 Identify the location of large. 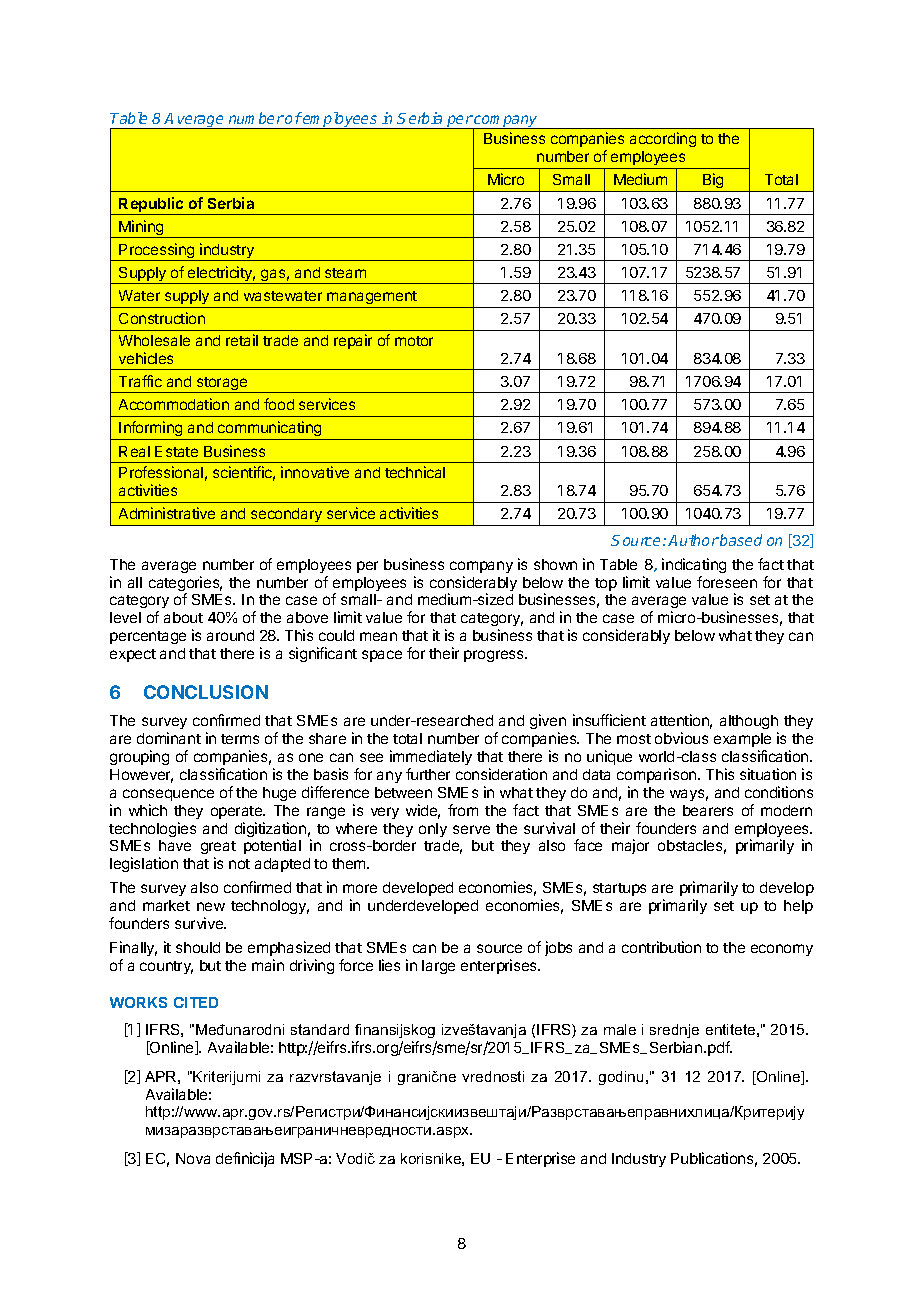
(438, 967).
